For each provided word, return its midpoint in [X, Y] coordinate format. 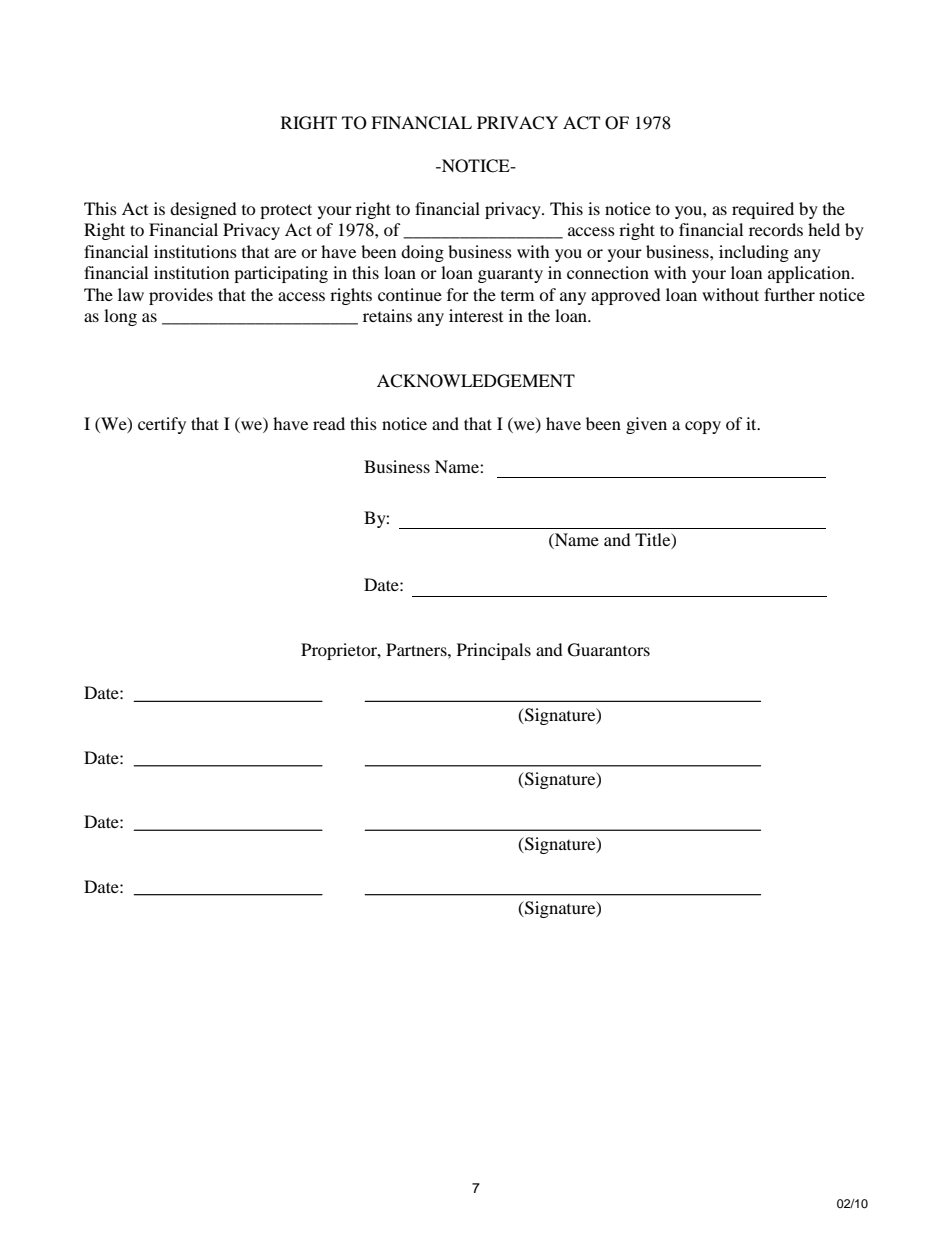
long [120, 317]
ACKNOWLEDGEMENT [476, 381]
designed [203, 210]
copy [703, 427]
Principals [494, 651]
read [329, 423]
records [776, 229]
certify [162, 425]
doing [422, 253]
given [646, 425]
